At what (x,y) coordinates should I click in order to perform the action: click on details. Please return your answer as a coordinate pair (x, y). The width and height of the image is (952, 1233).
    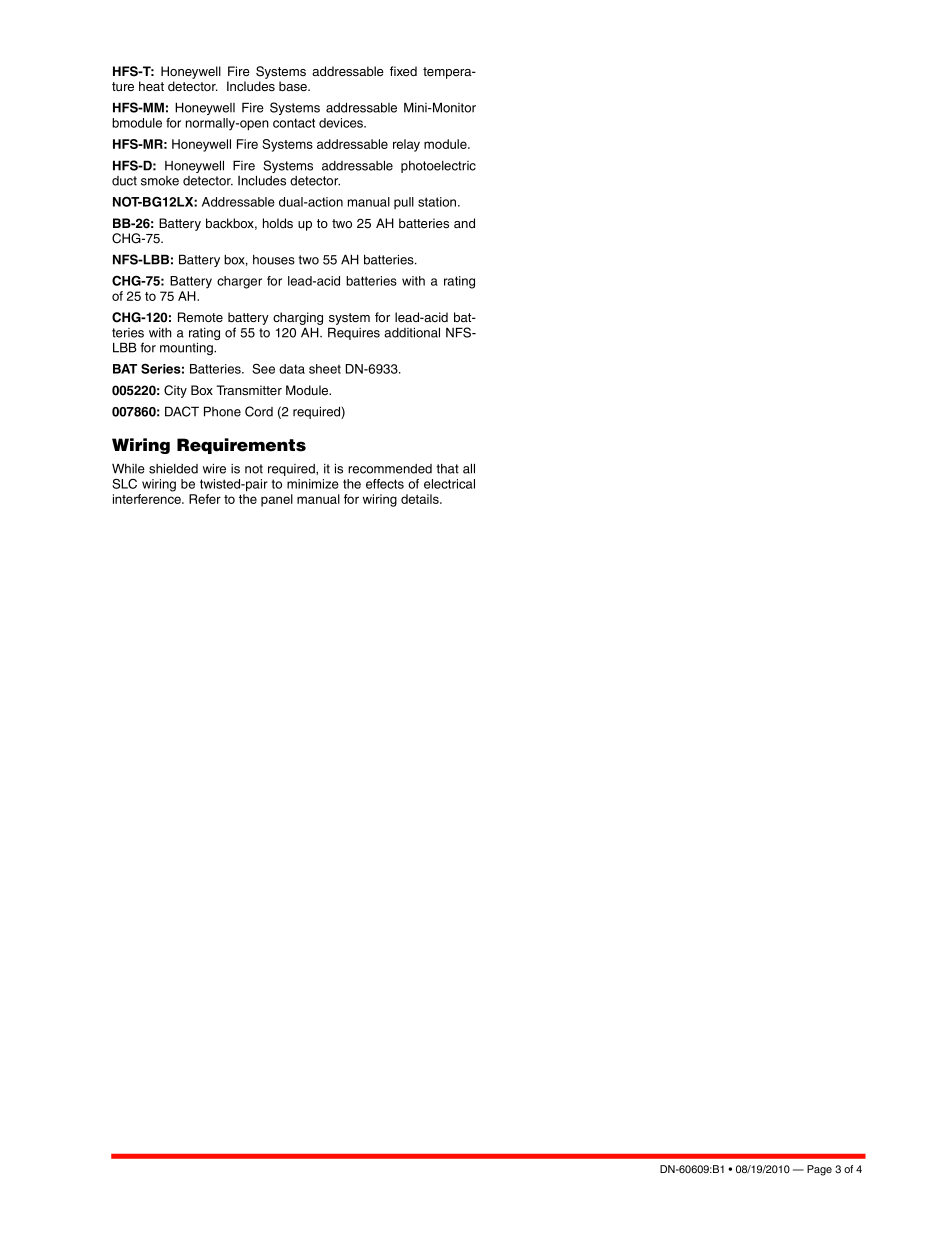
    Looking at the image, I should click on (421, 499).
